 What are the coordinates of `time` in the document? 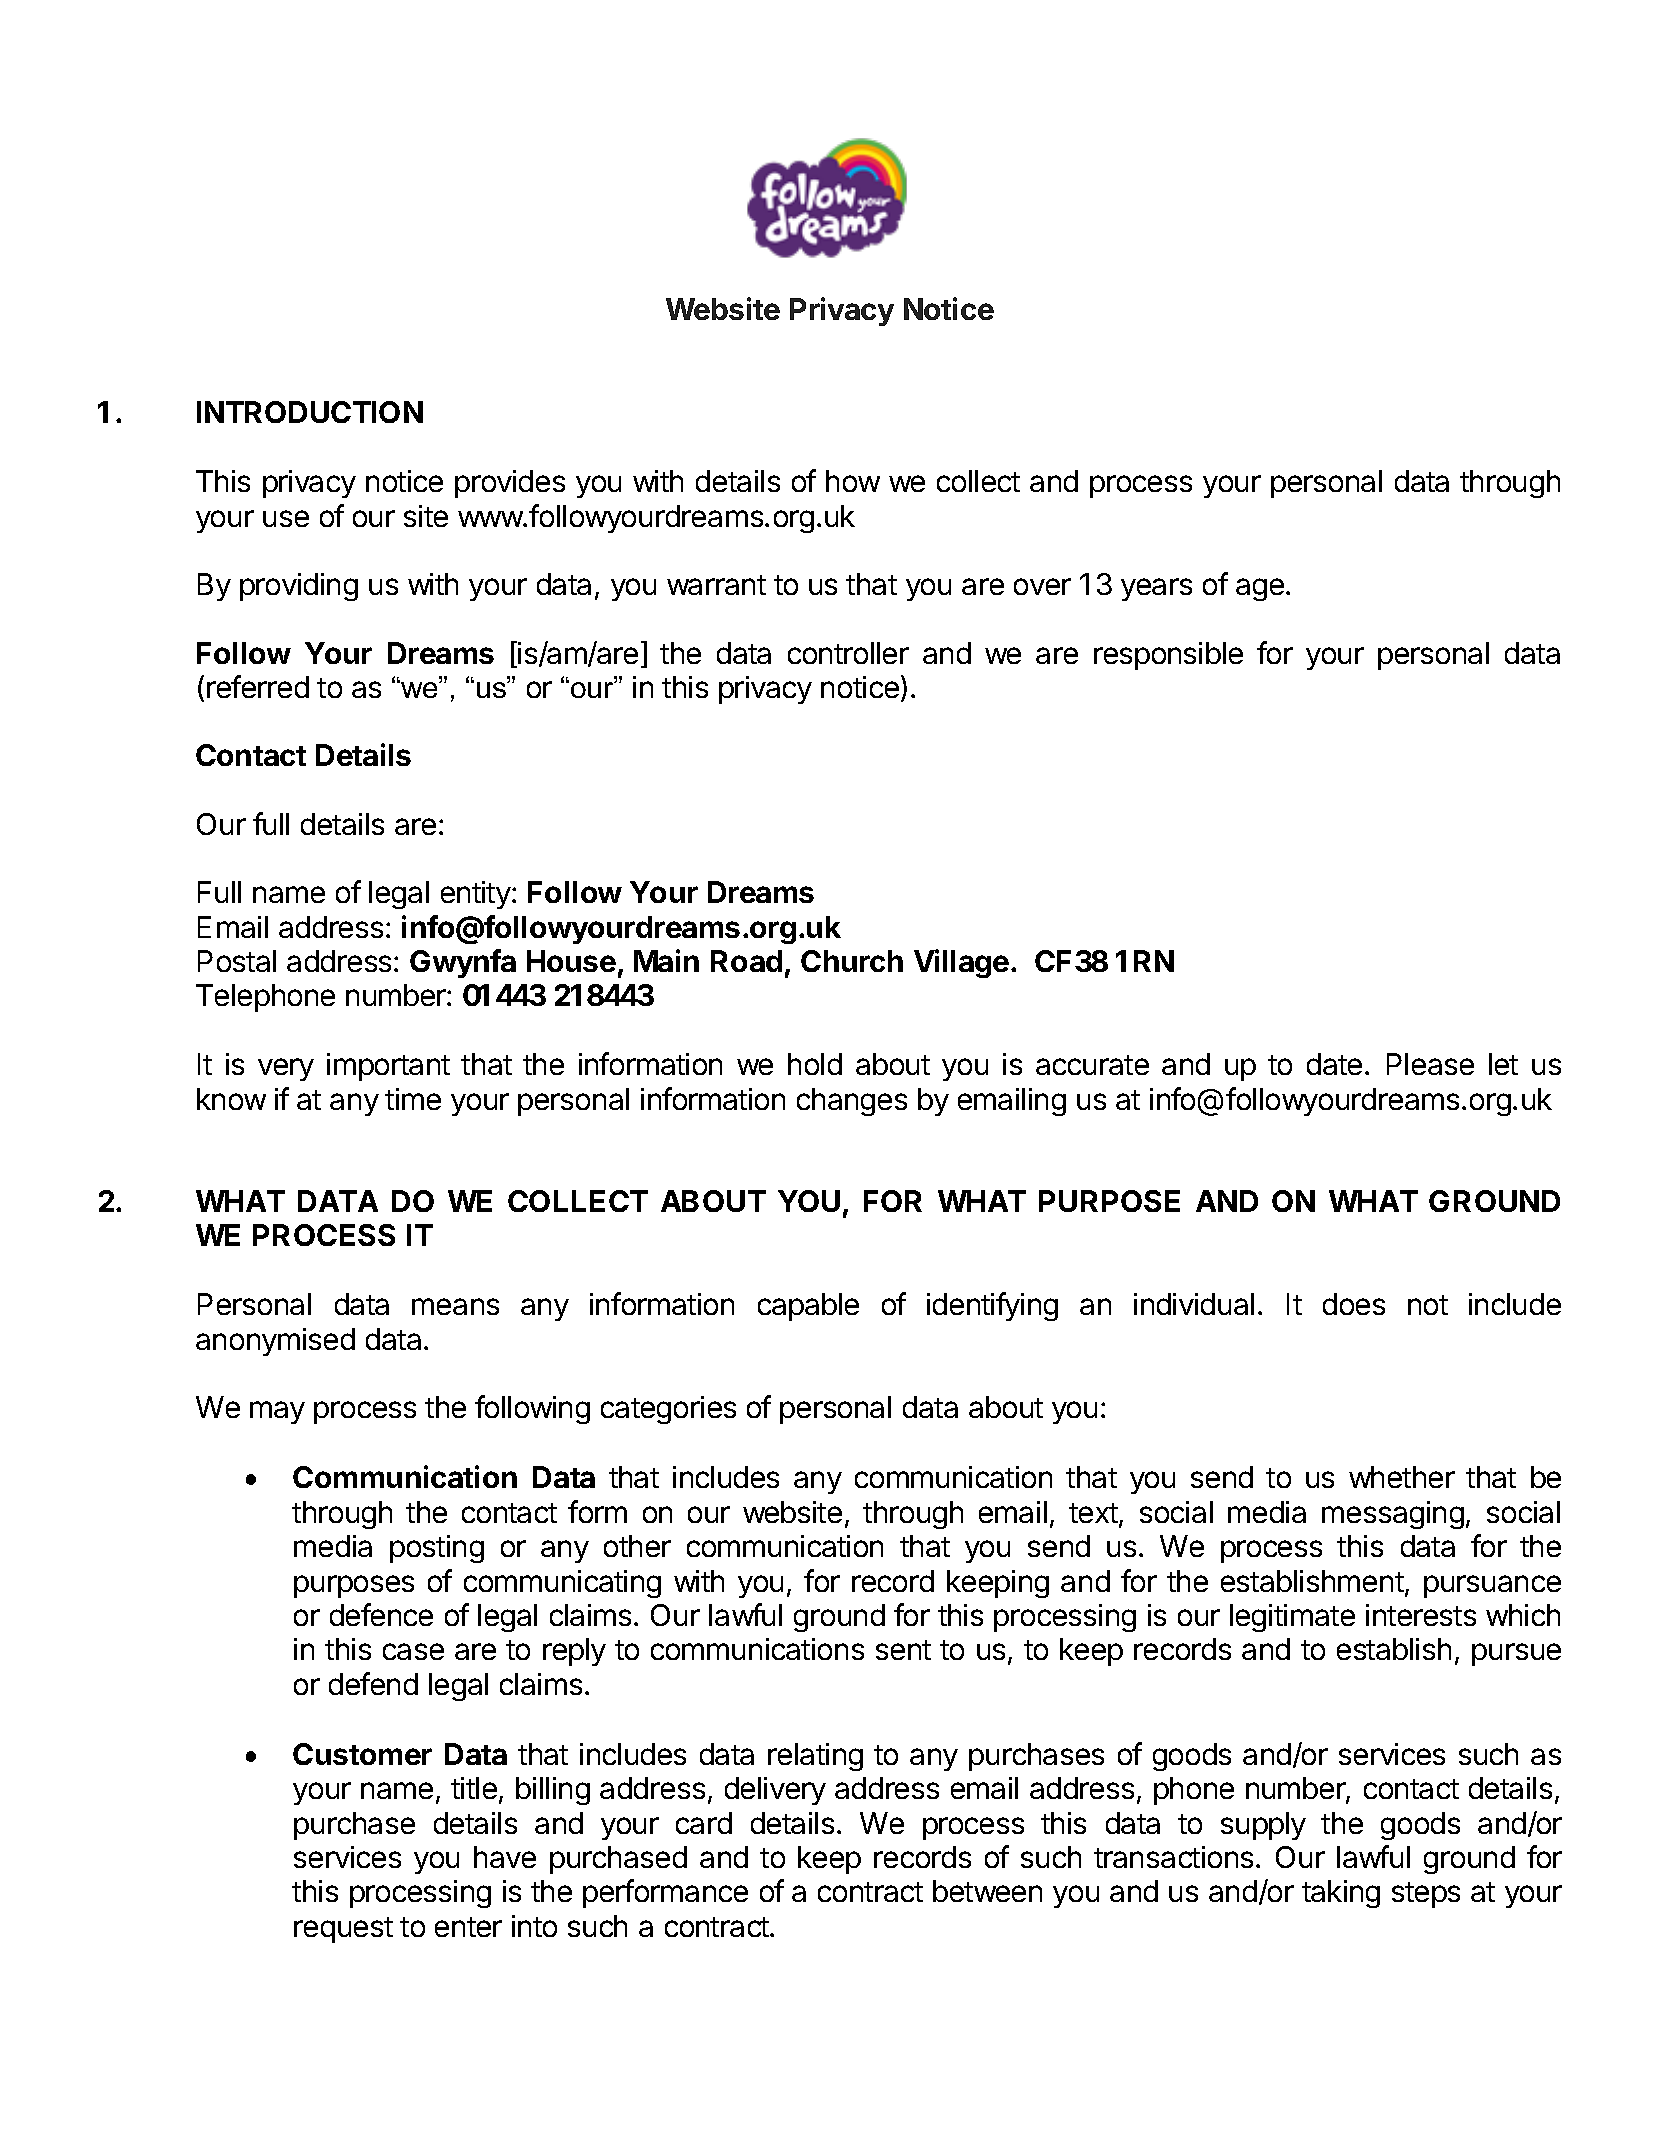 It's located at (413, 1099).
